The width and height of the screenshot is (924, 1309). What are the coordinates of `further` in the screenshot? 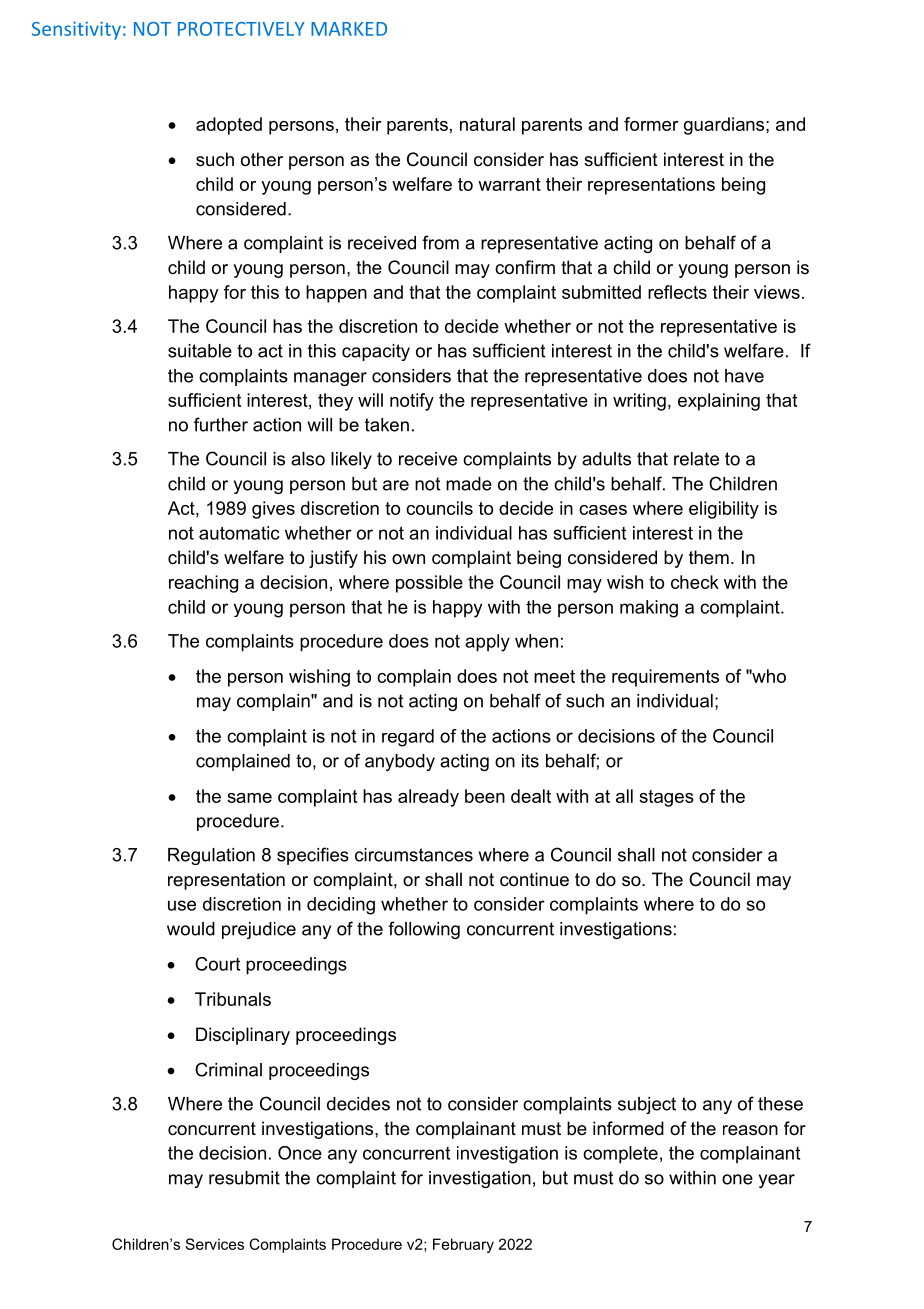 It's located at (221, 424).
